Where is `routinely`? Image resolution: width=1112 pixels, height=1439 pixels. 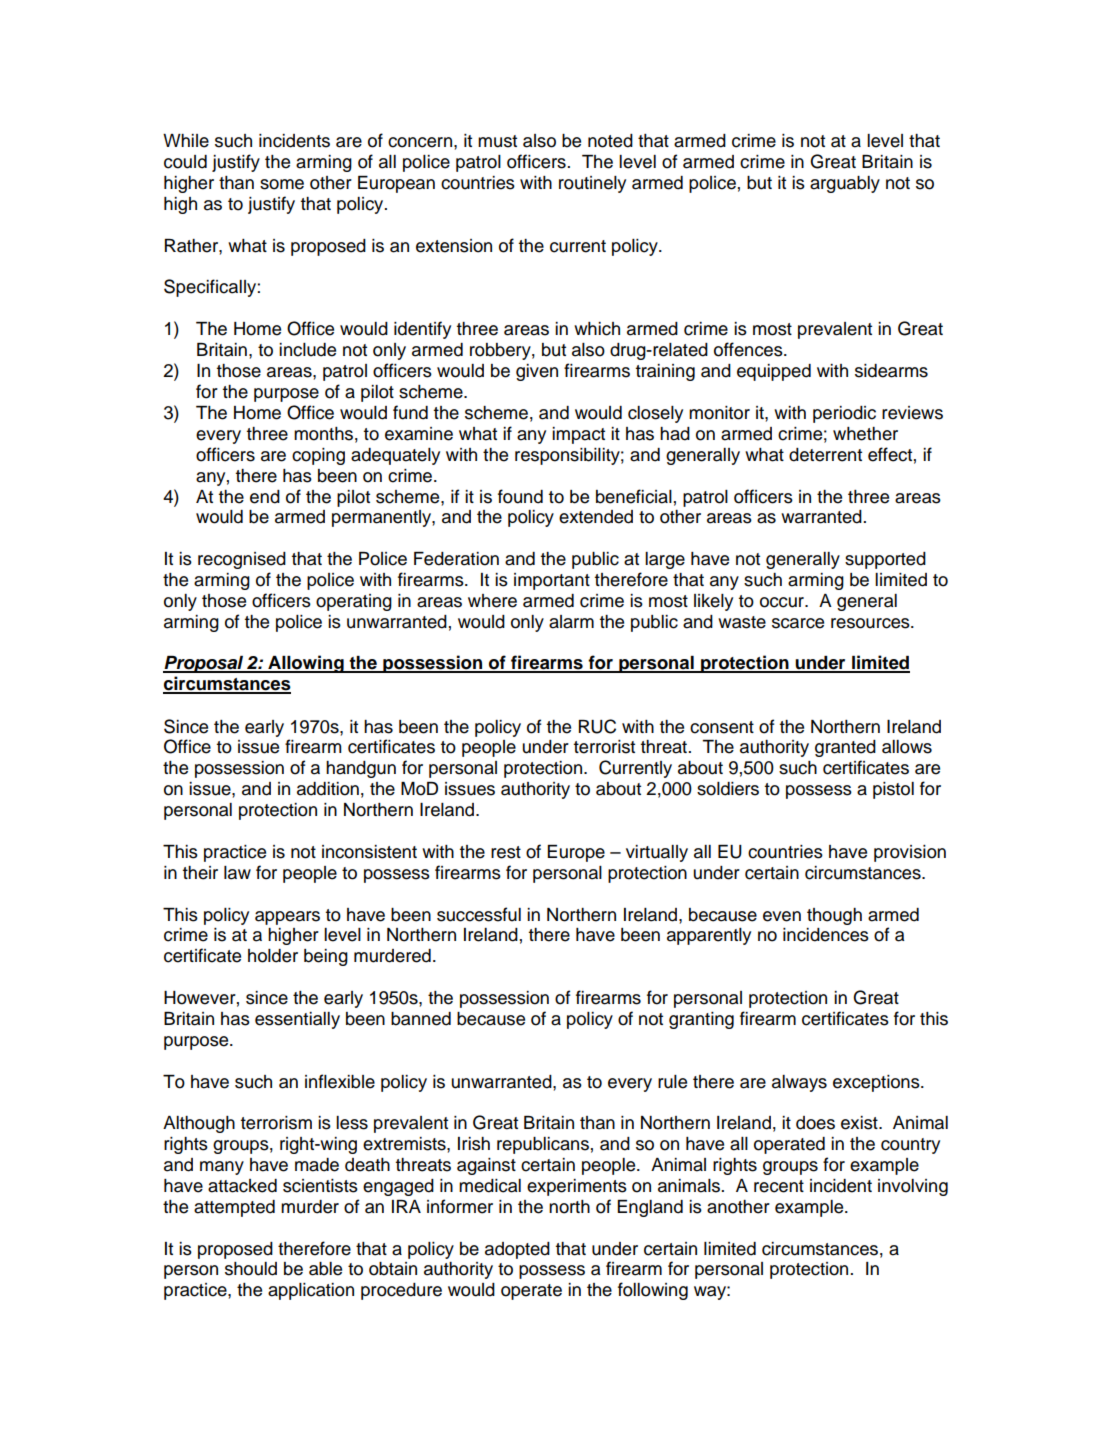 routinely is located at coordinates (592, 184).
